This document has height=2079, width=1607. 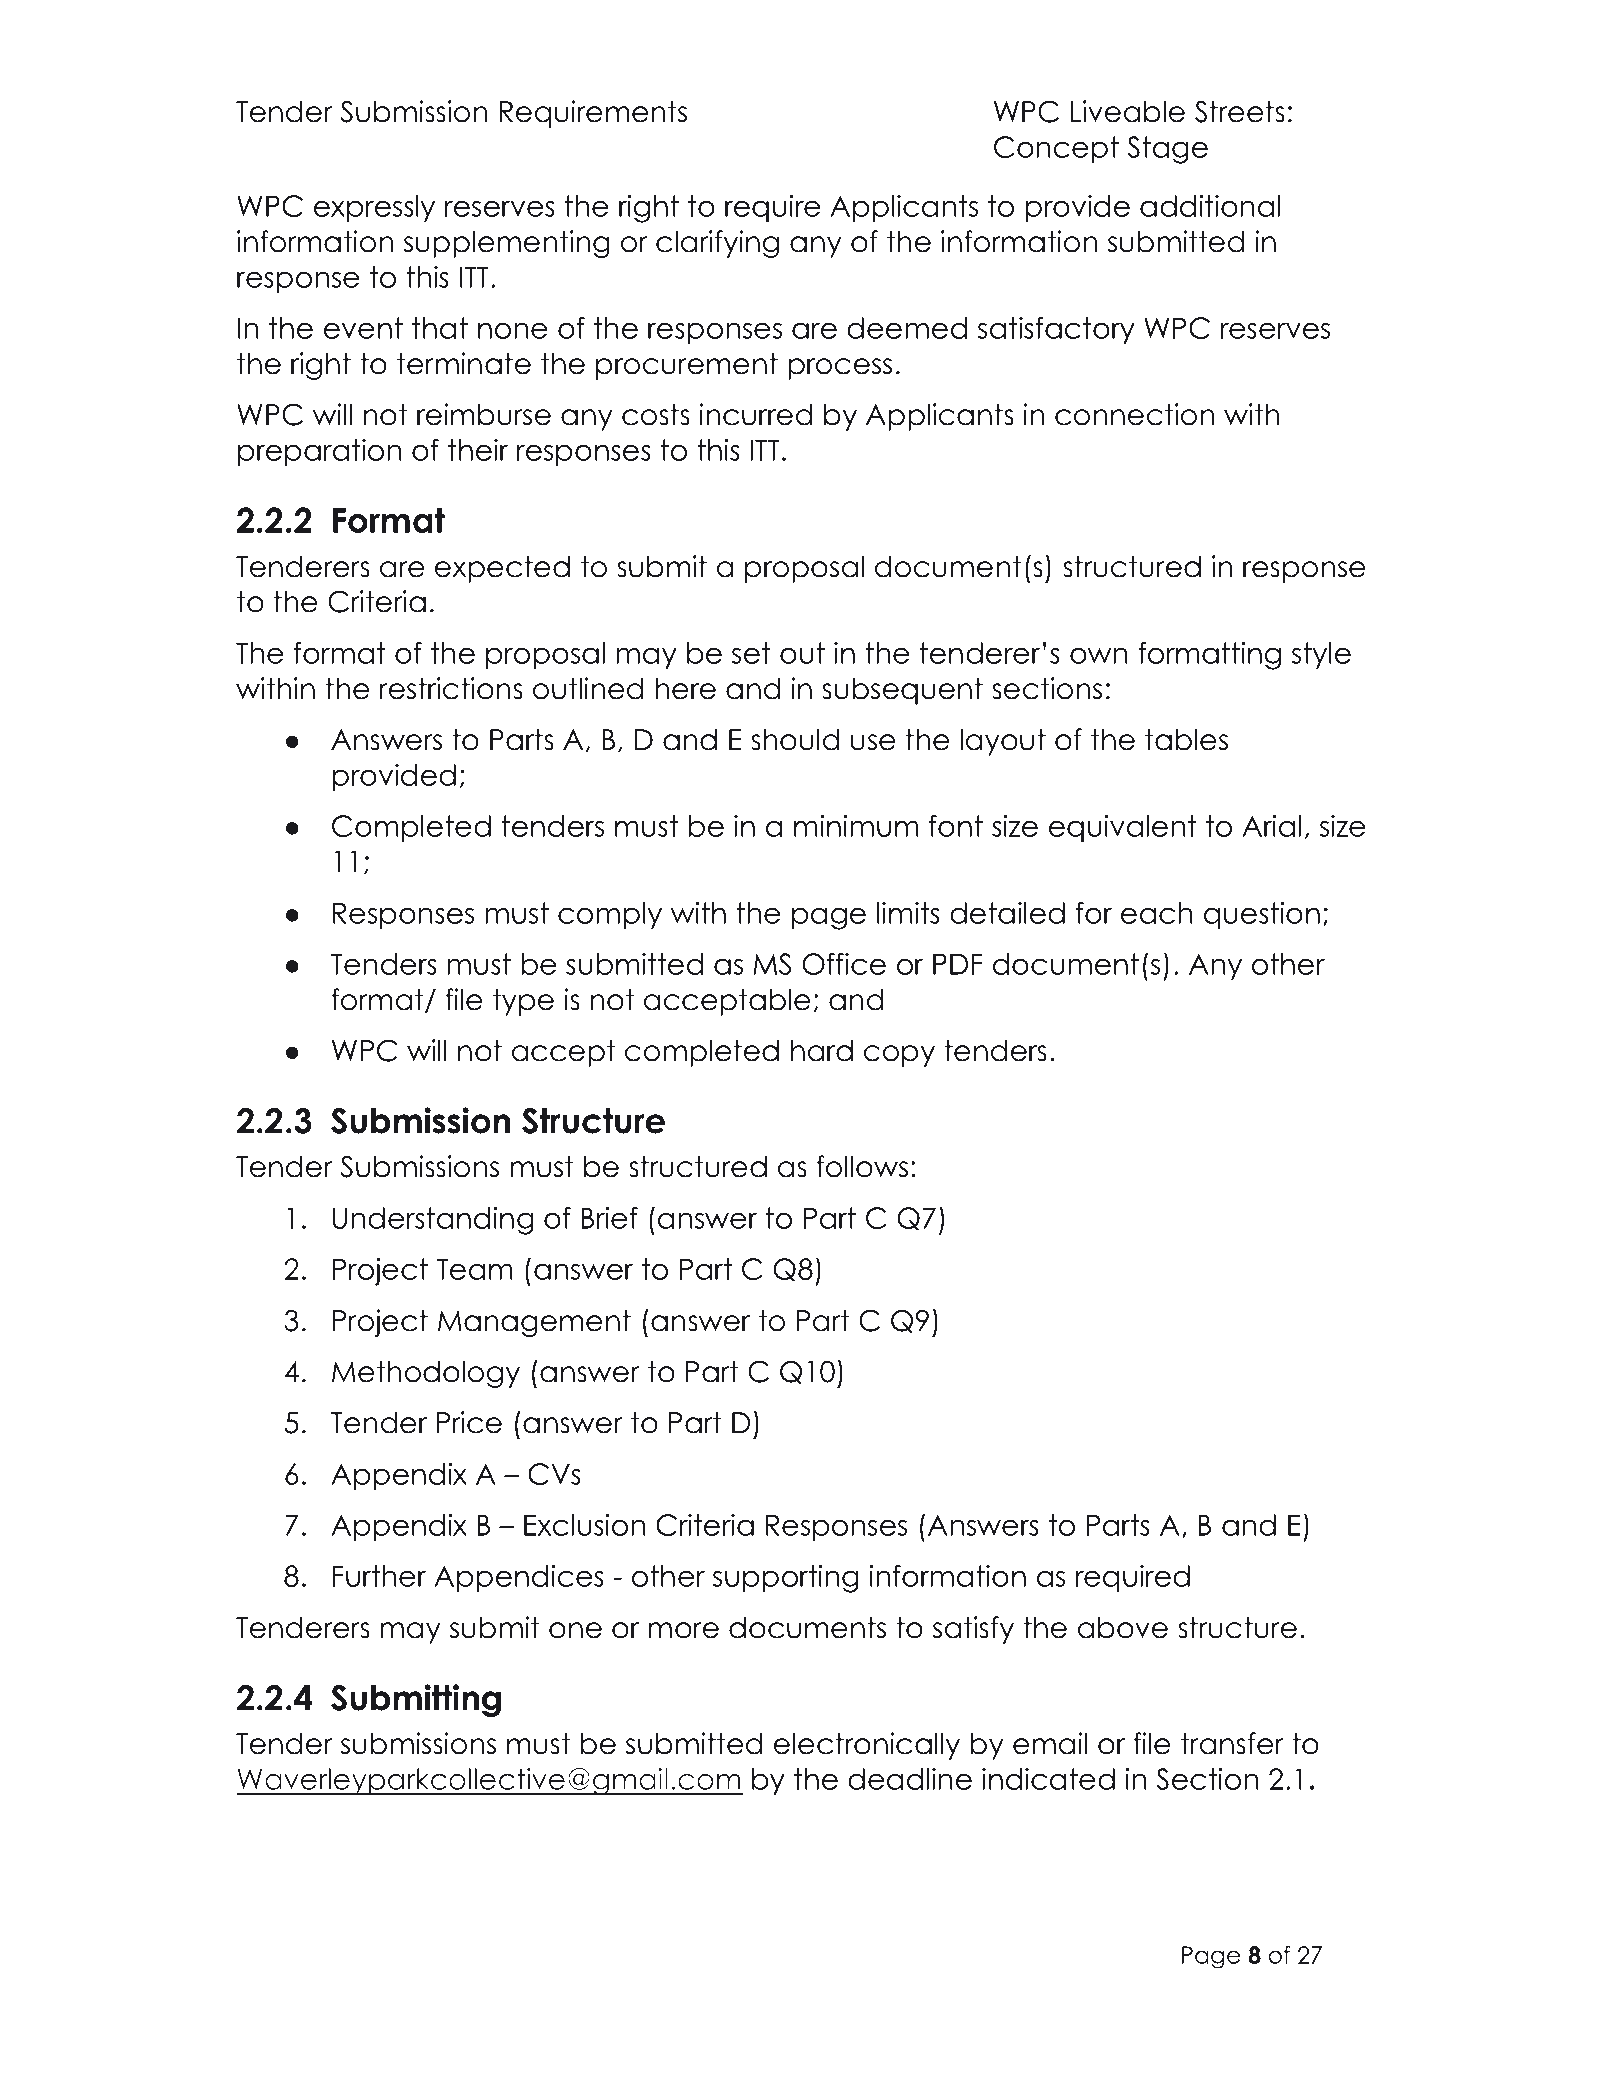 I want to click on minimum, so click(x=856, y=826).
